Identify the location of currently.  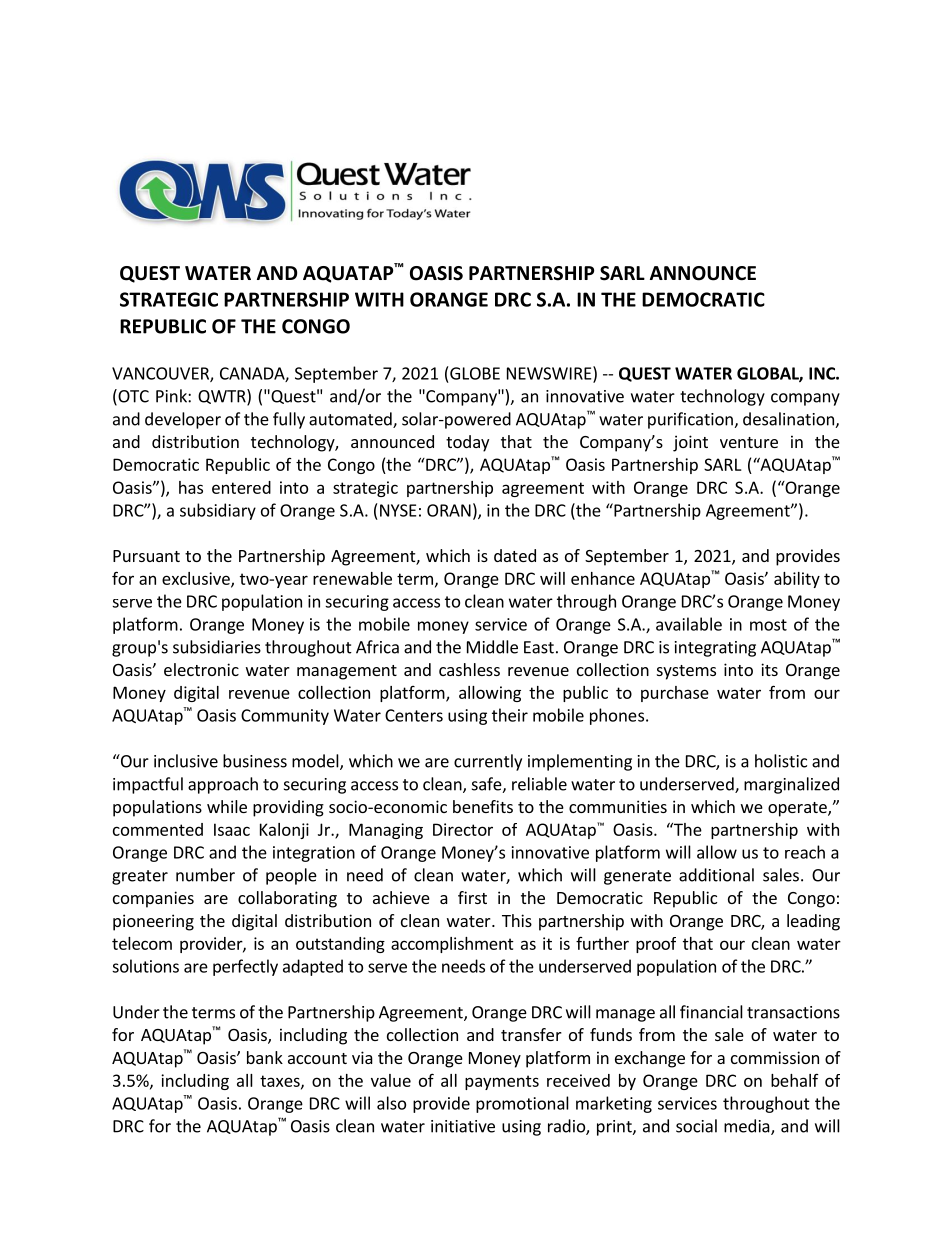
(488, 762).
